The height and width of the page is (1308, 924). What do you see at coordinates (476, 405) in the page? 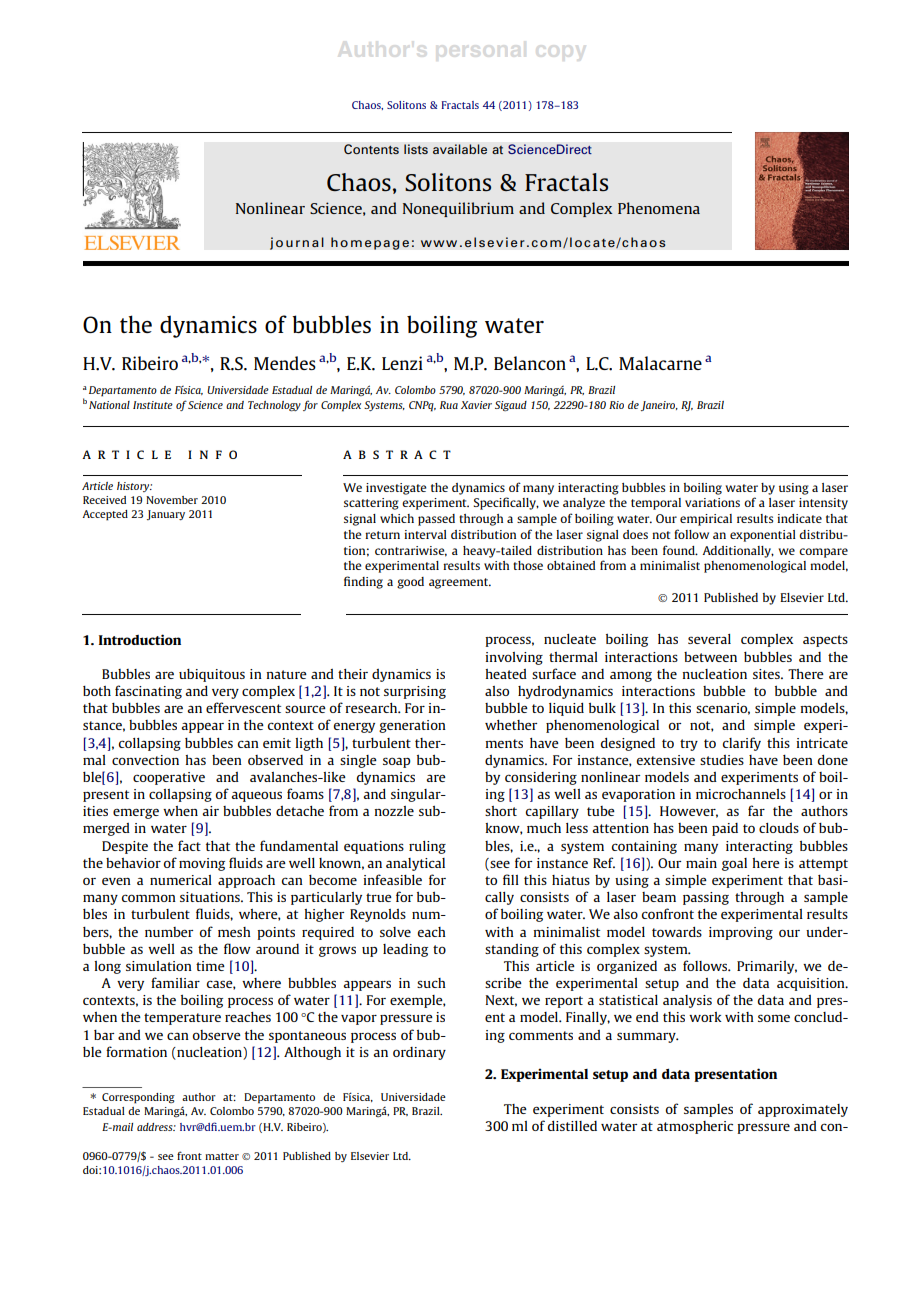
I see `Xavier` at bounding box center [476, 405].
